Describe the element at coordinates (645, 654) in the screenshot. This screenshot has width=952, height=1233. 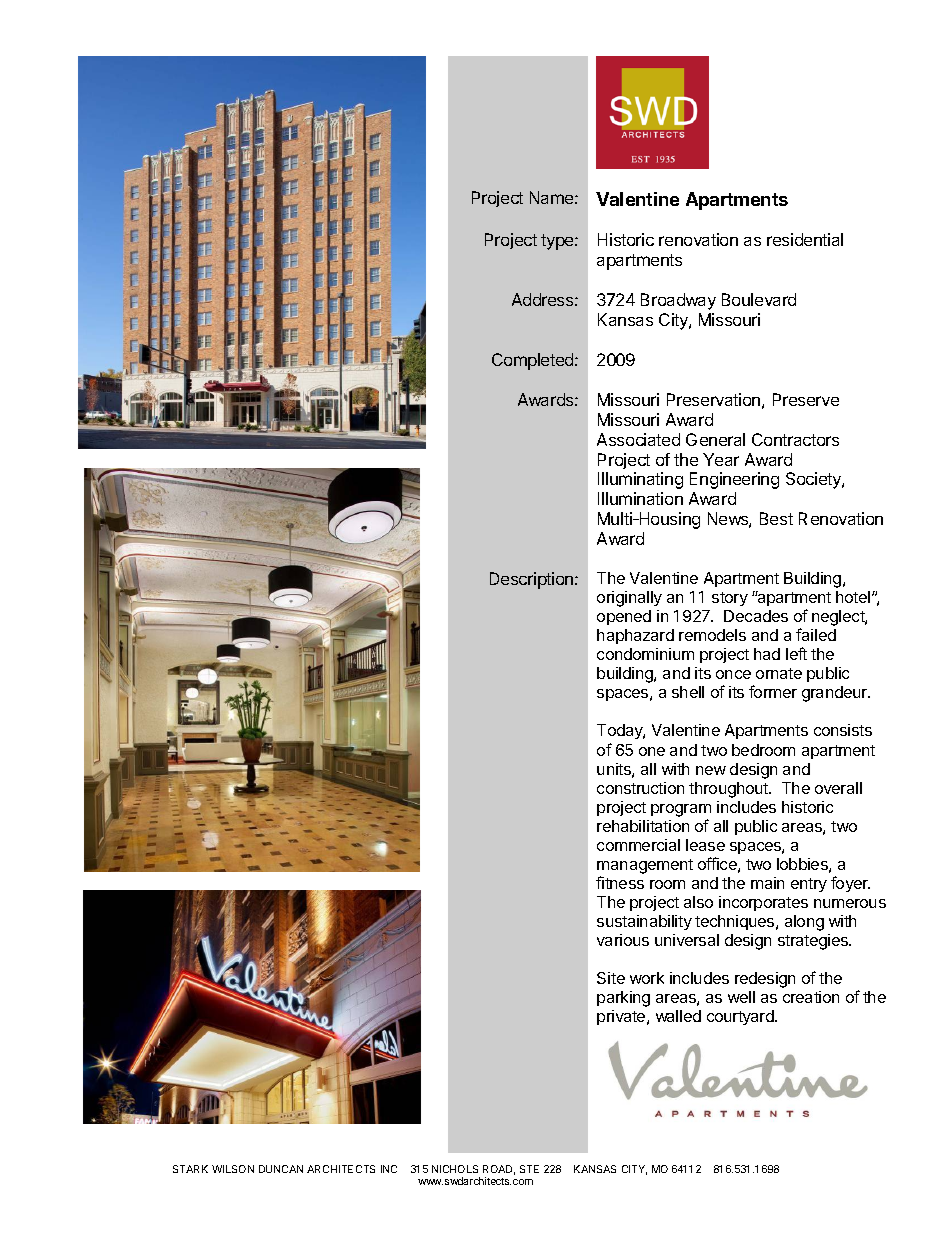
I see `condominium` at that location.
